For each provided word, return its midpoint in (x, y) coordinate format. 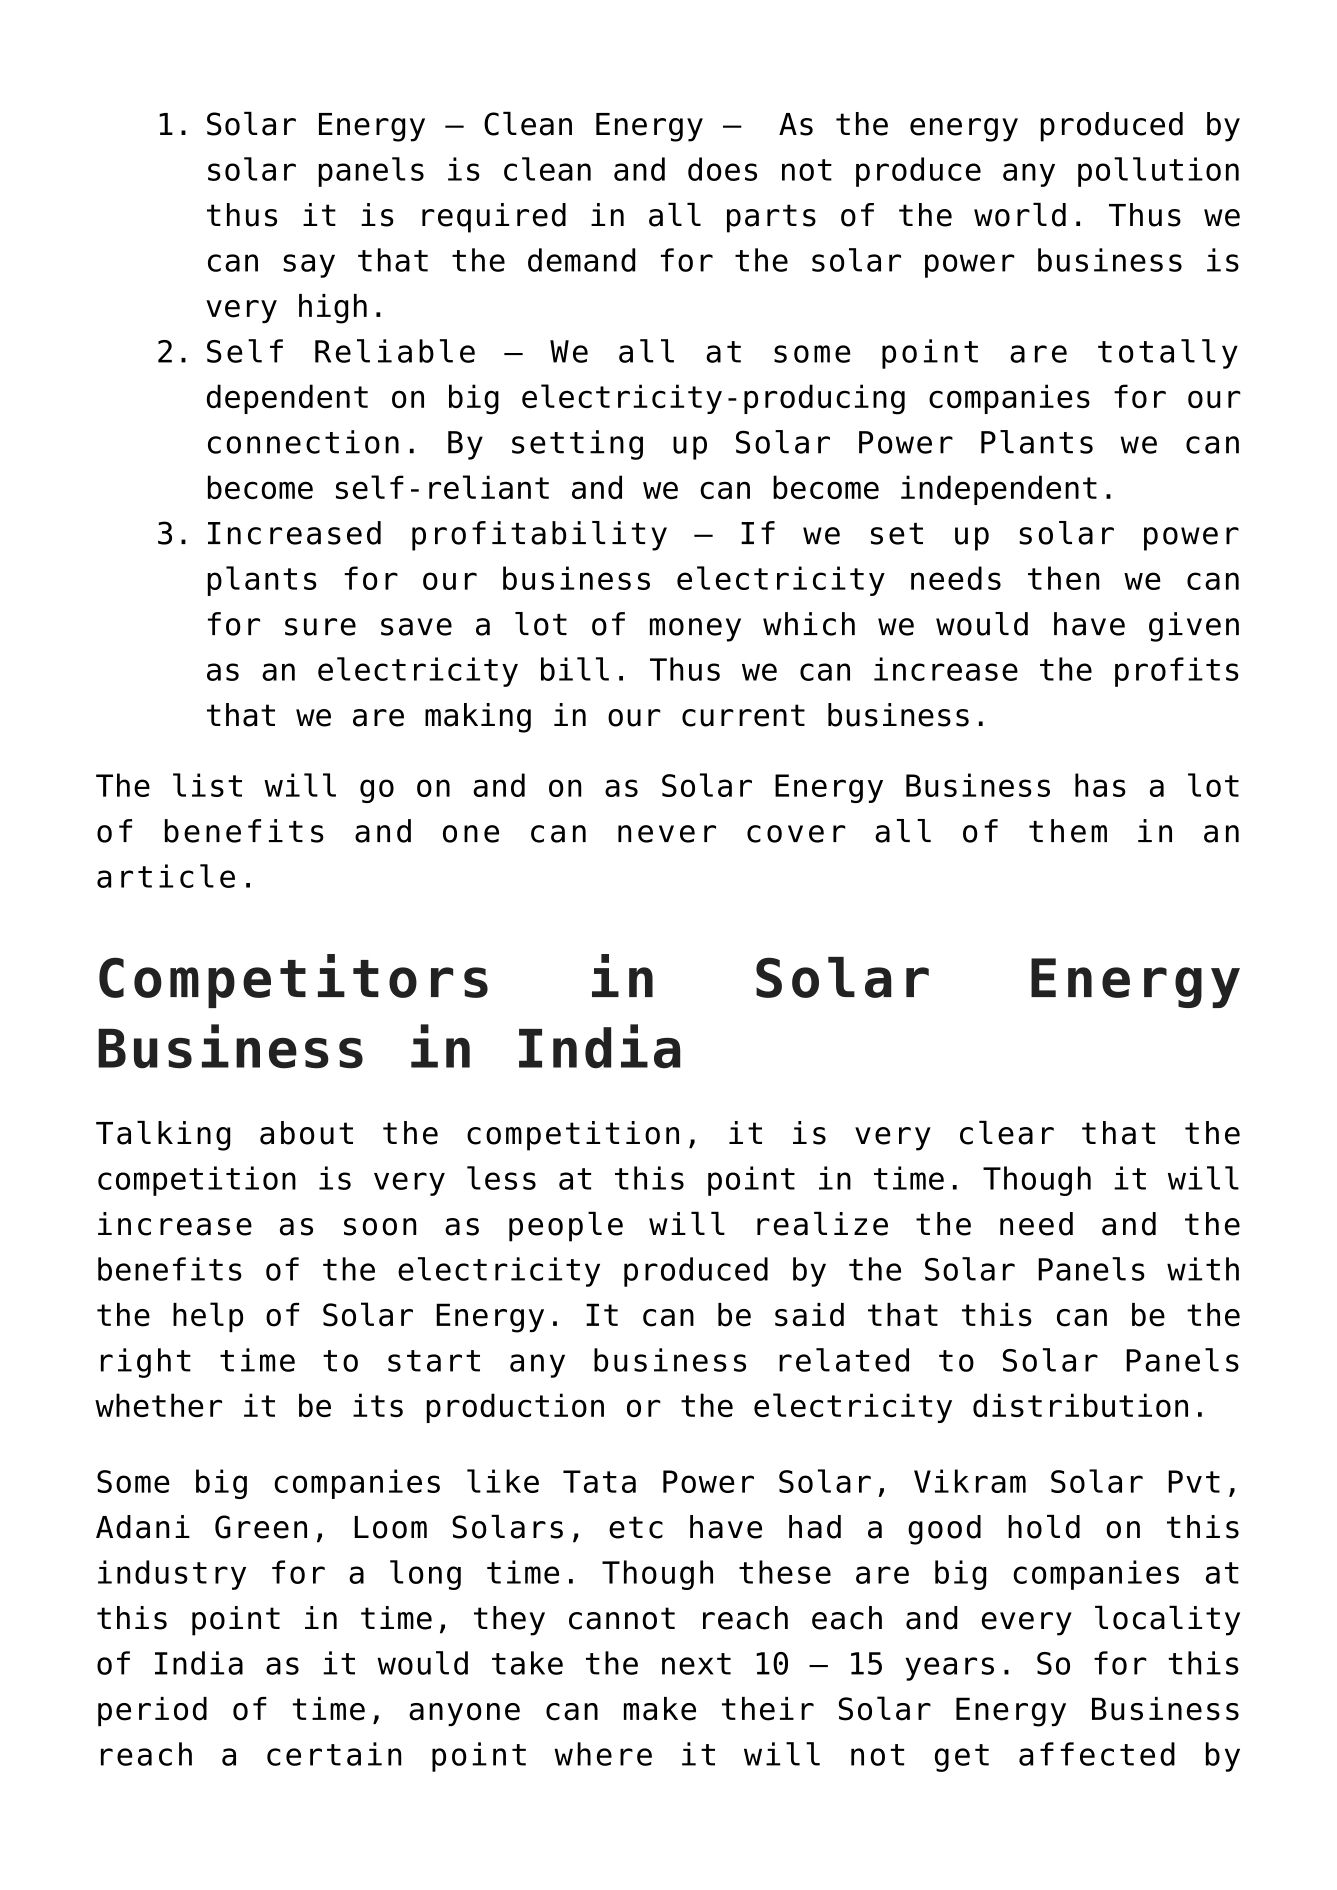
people (566, 1227)
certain (334, 1754)
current (743, 715)
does (722, 169)
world (1020, 215)
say (309, 266)
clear (1007, 1133)
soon (380, 1227)
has (1100, 785)
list (207, 785)
